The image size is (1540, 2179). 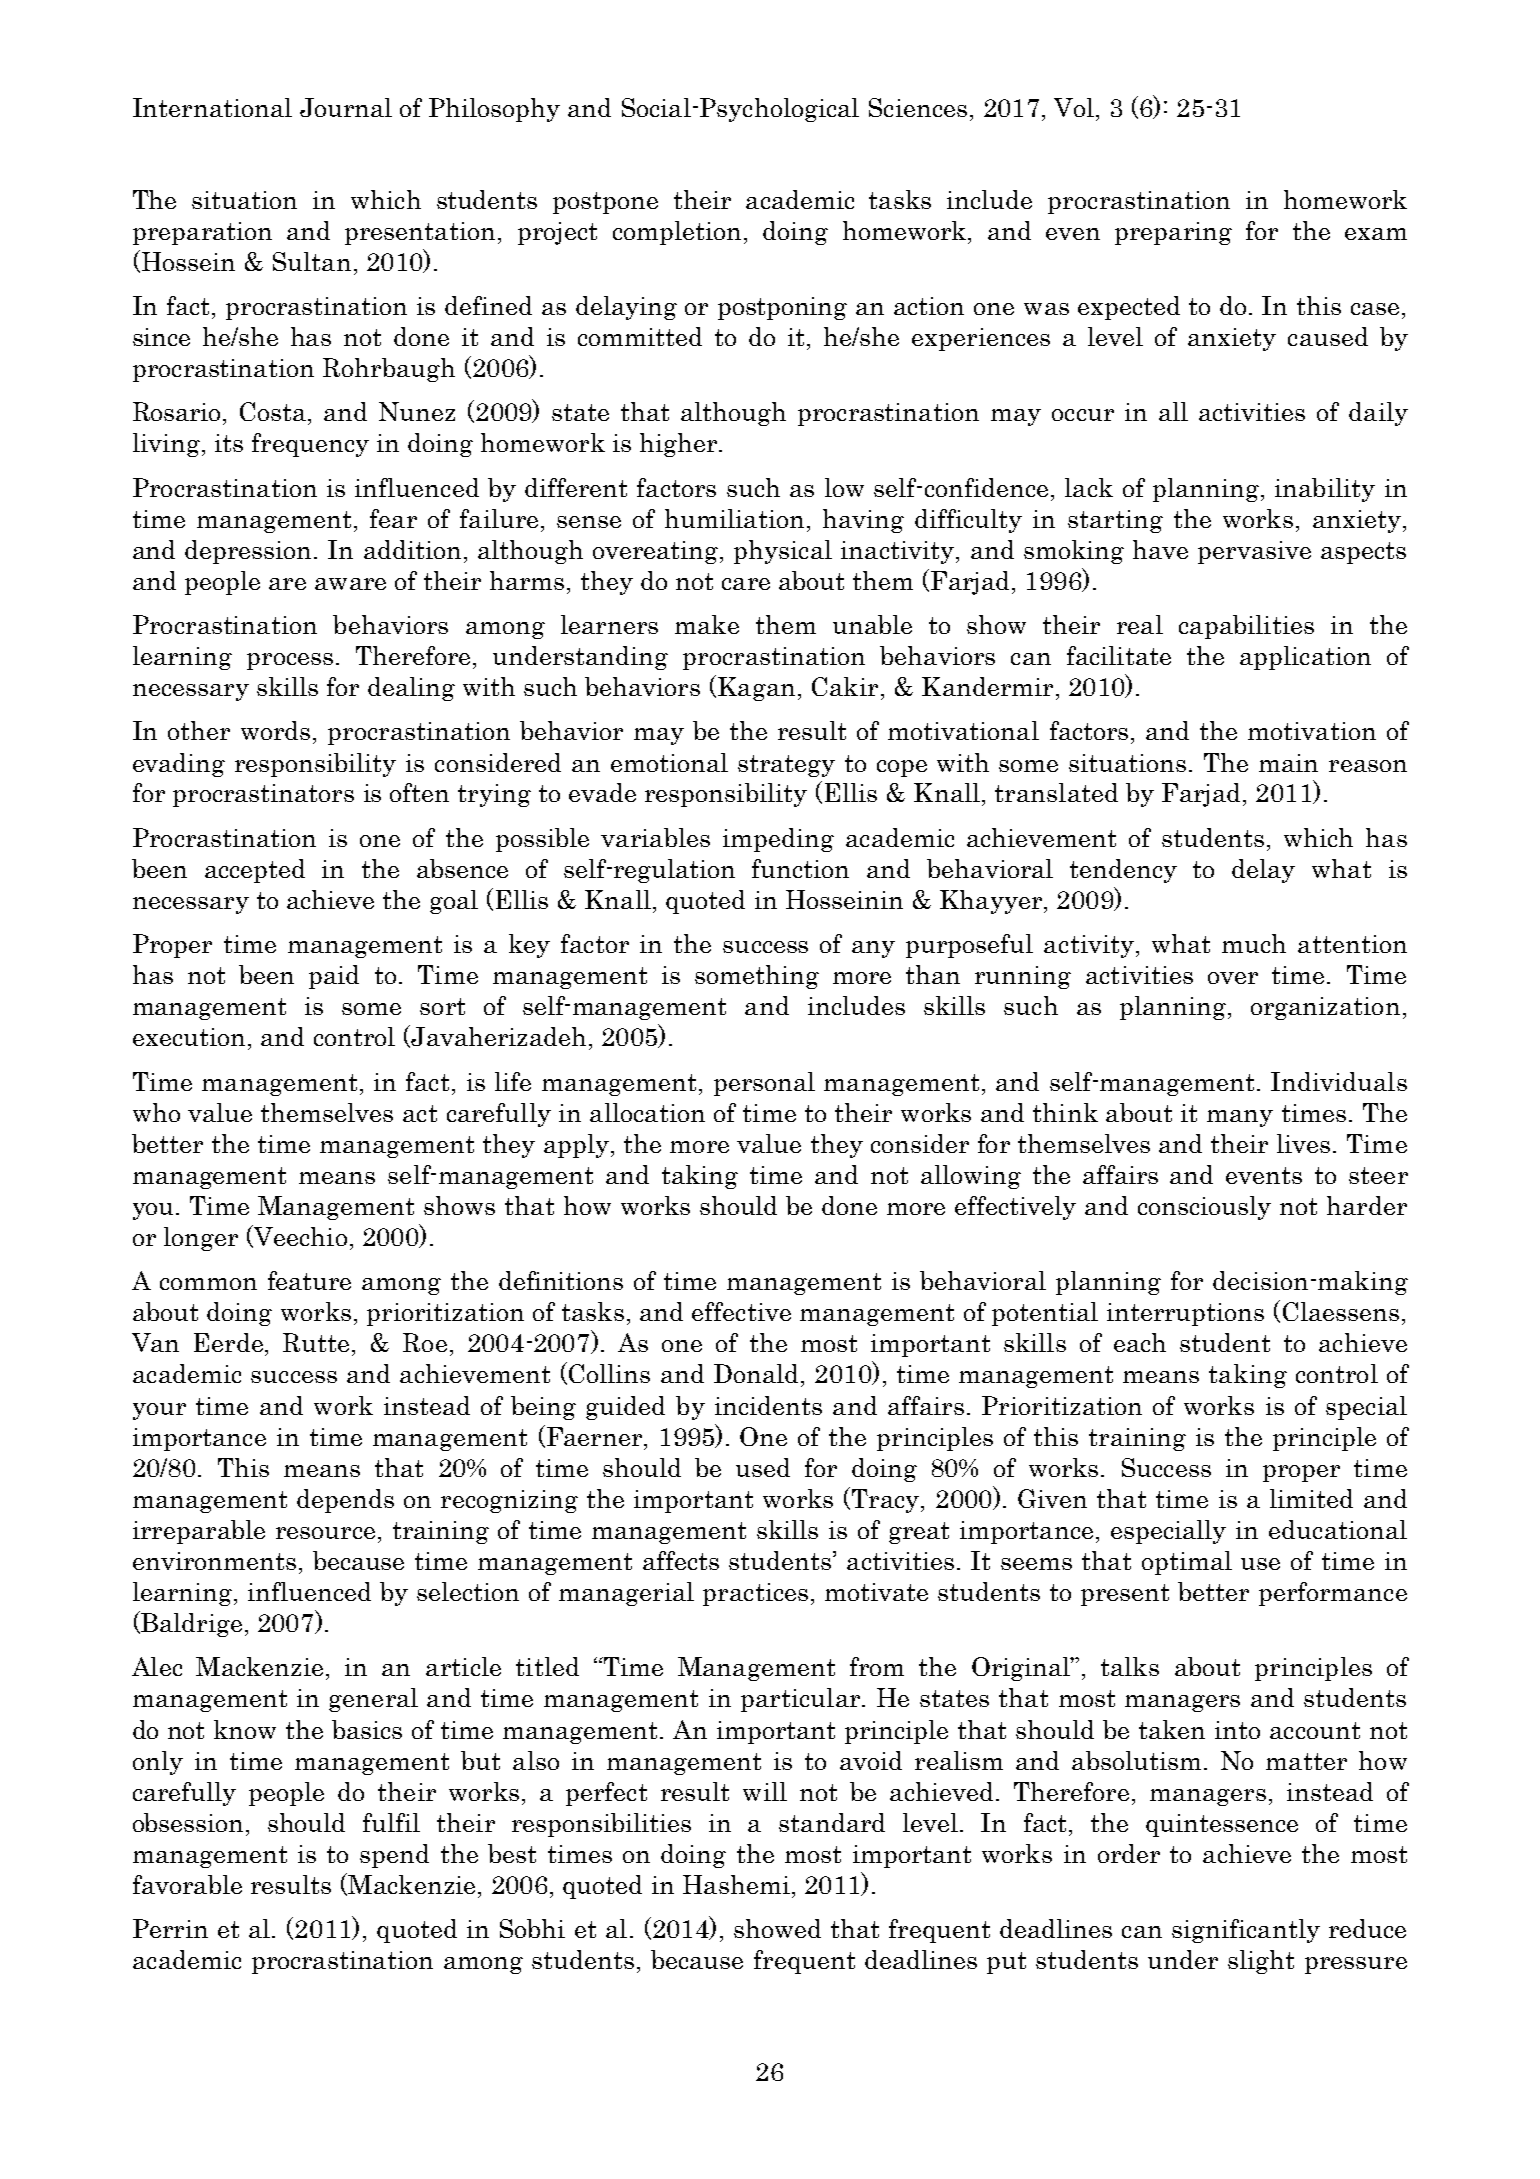 What do you see at coordinates (1123, 871) in the screenshot?
I see `tendency` at bounding box center [1123, 871].
